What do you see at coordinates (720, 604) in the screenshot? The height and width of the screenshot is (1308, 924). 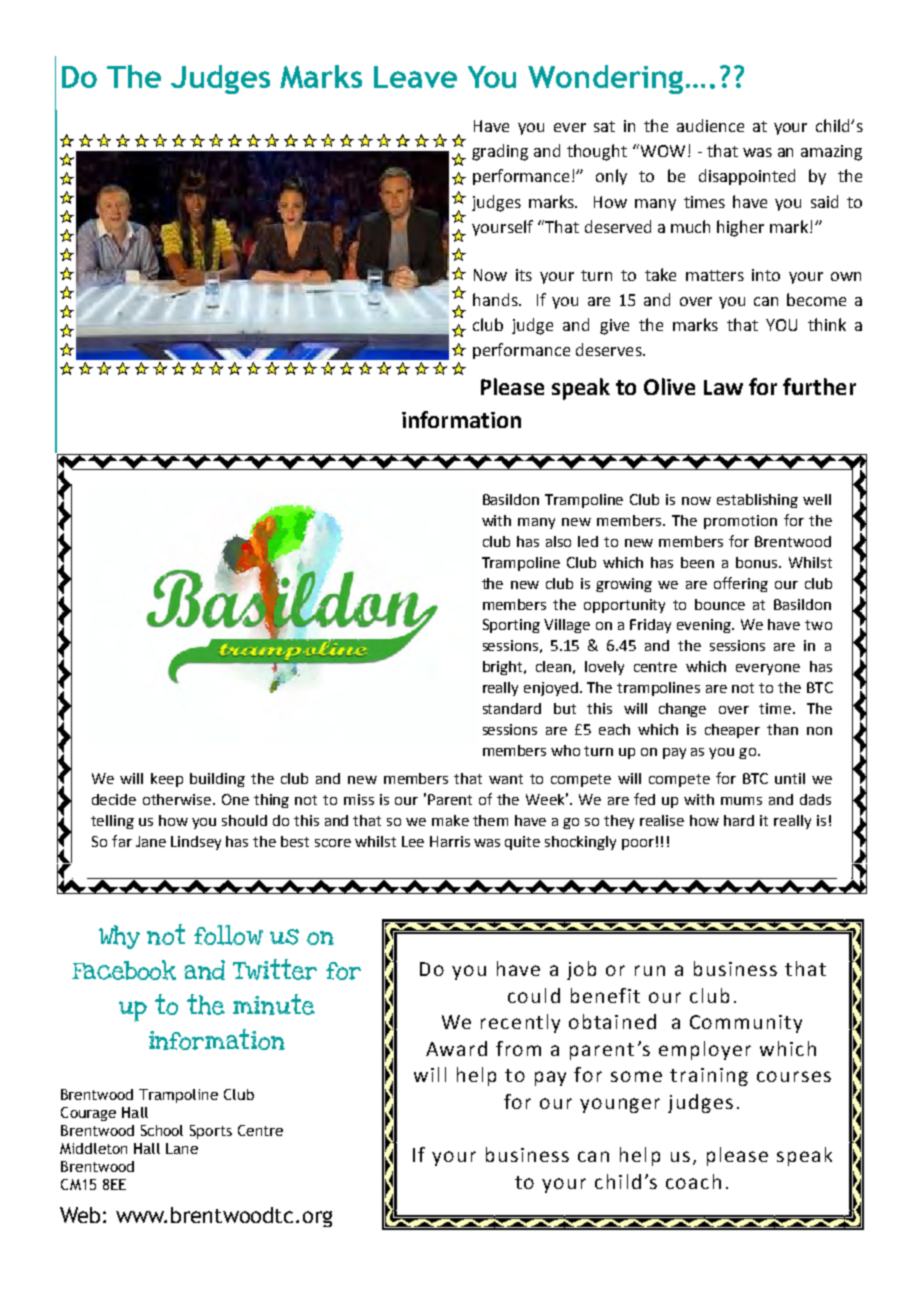 I see `bounce` at bounding box center [720, 604].
